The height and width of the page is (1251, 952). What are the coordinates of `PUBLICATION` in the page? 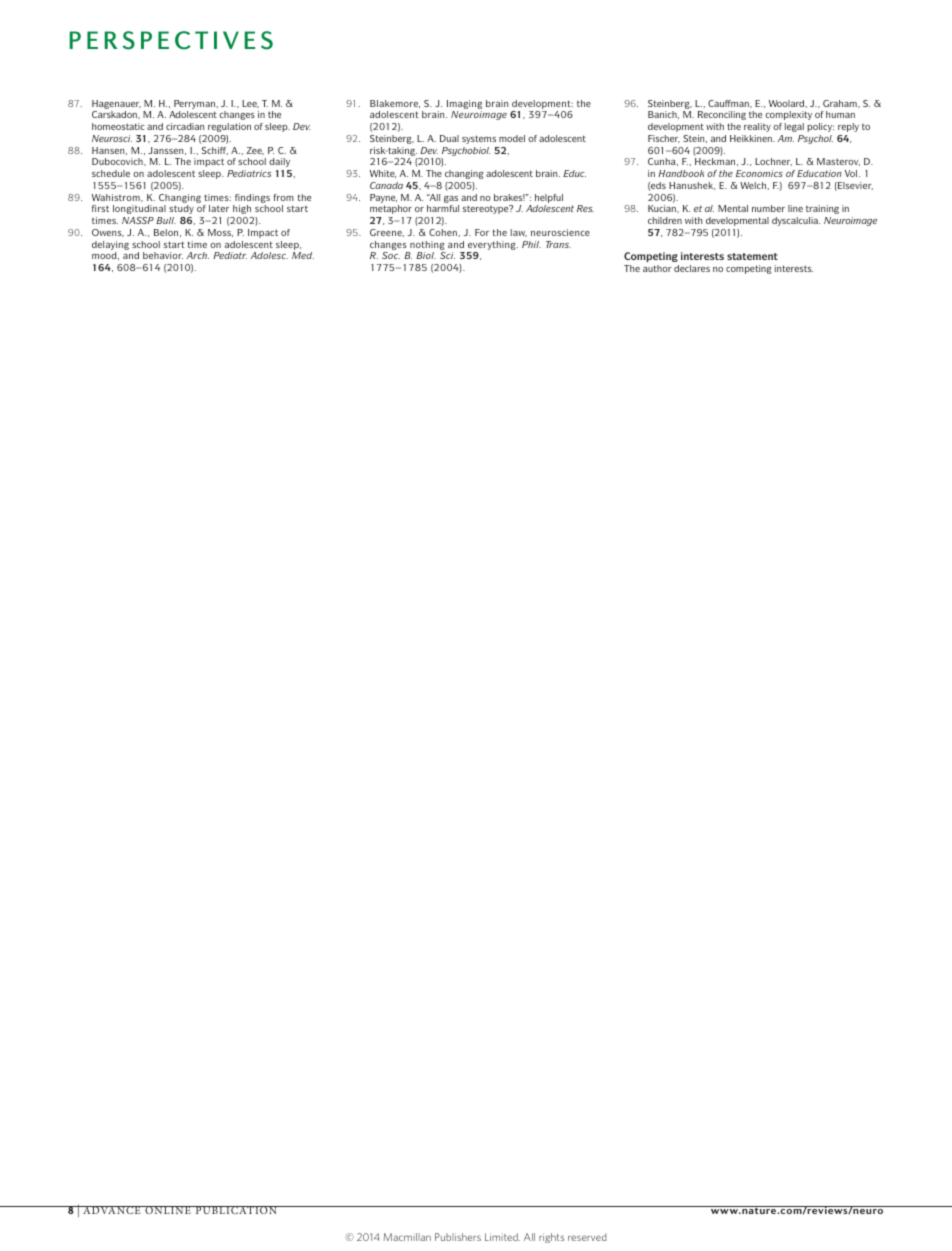 It's located at (236, 1210).
